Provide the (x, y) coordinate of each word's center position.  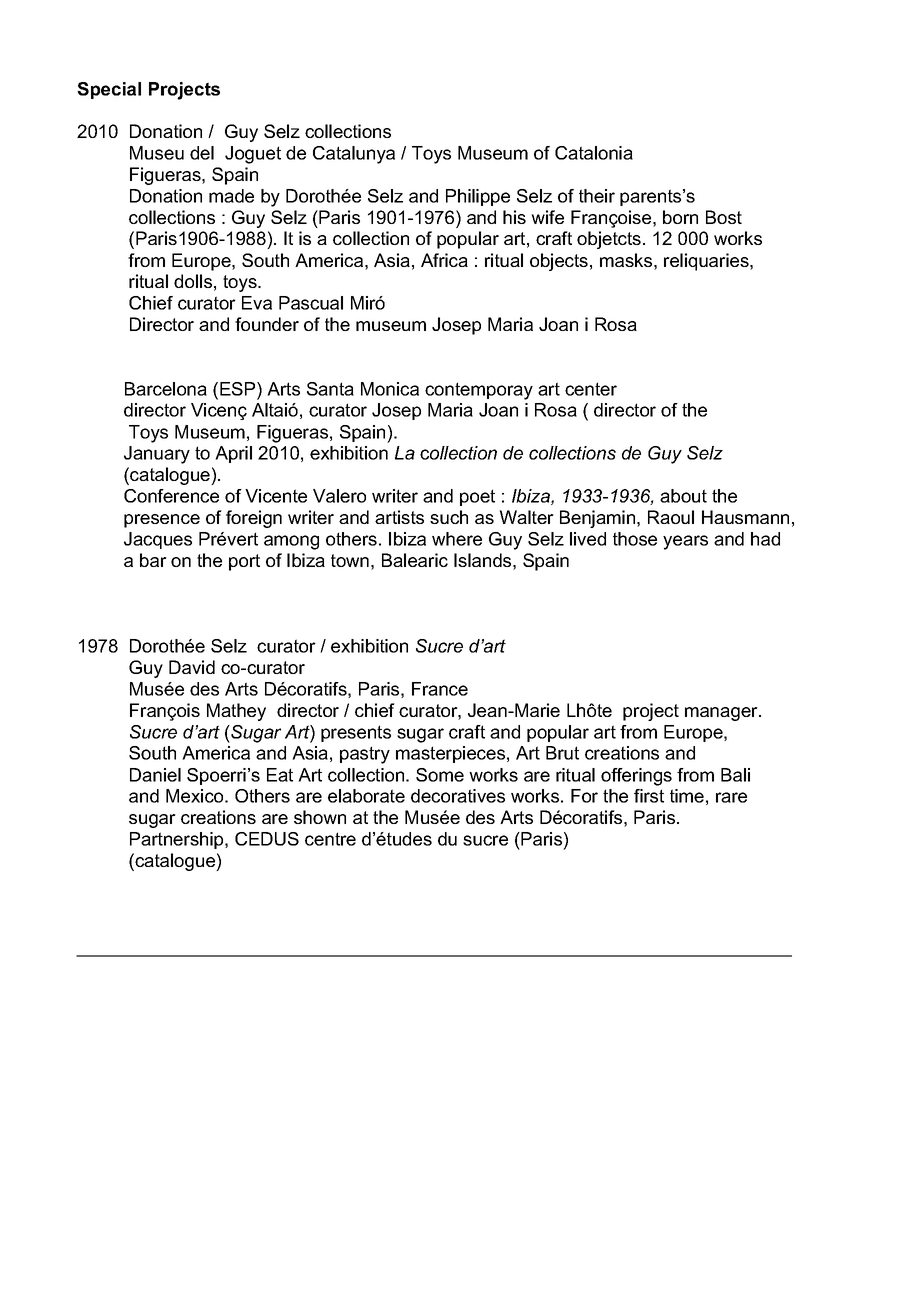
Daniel (155, 775)
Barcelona (166, 389)
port (244, 562)
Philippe (478, 197)
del (202, 153)
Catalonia (594, 153)
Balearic (415, 560)
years (685, 542)
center (591, 389)
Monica (390, 389)
